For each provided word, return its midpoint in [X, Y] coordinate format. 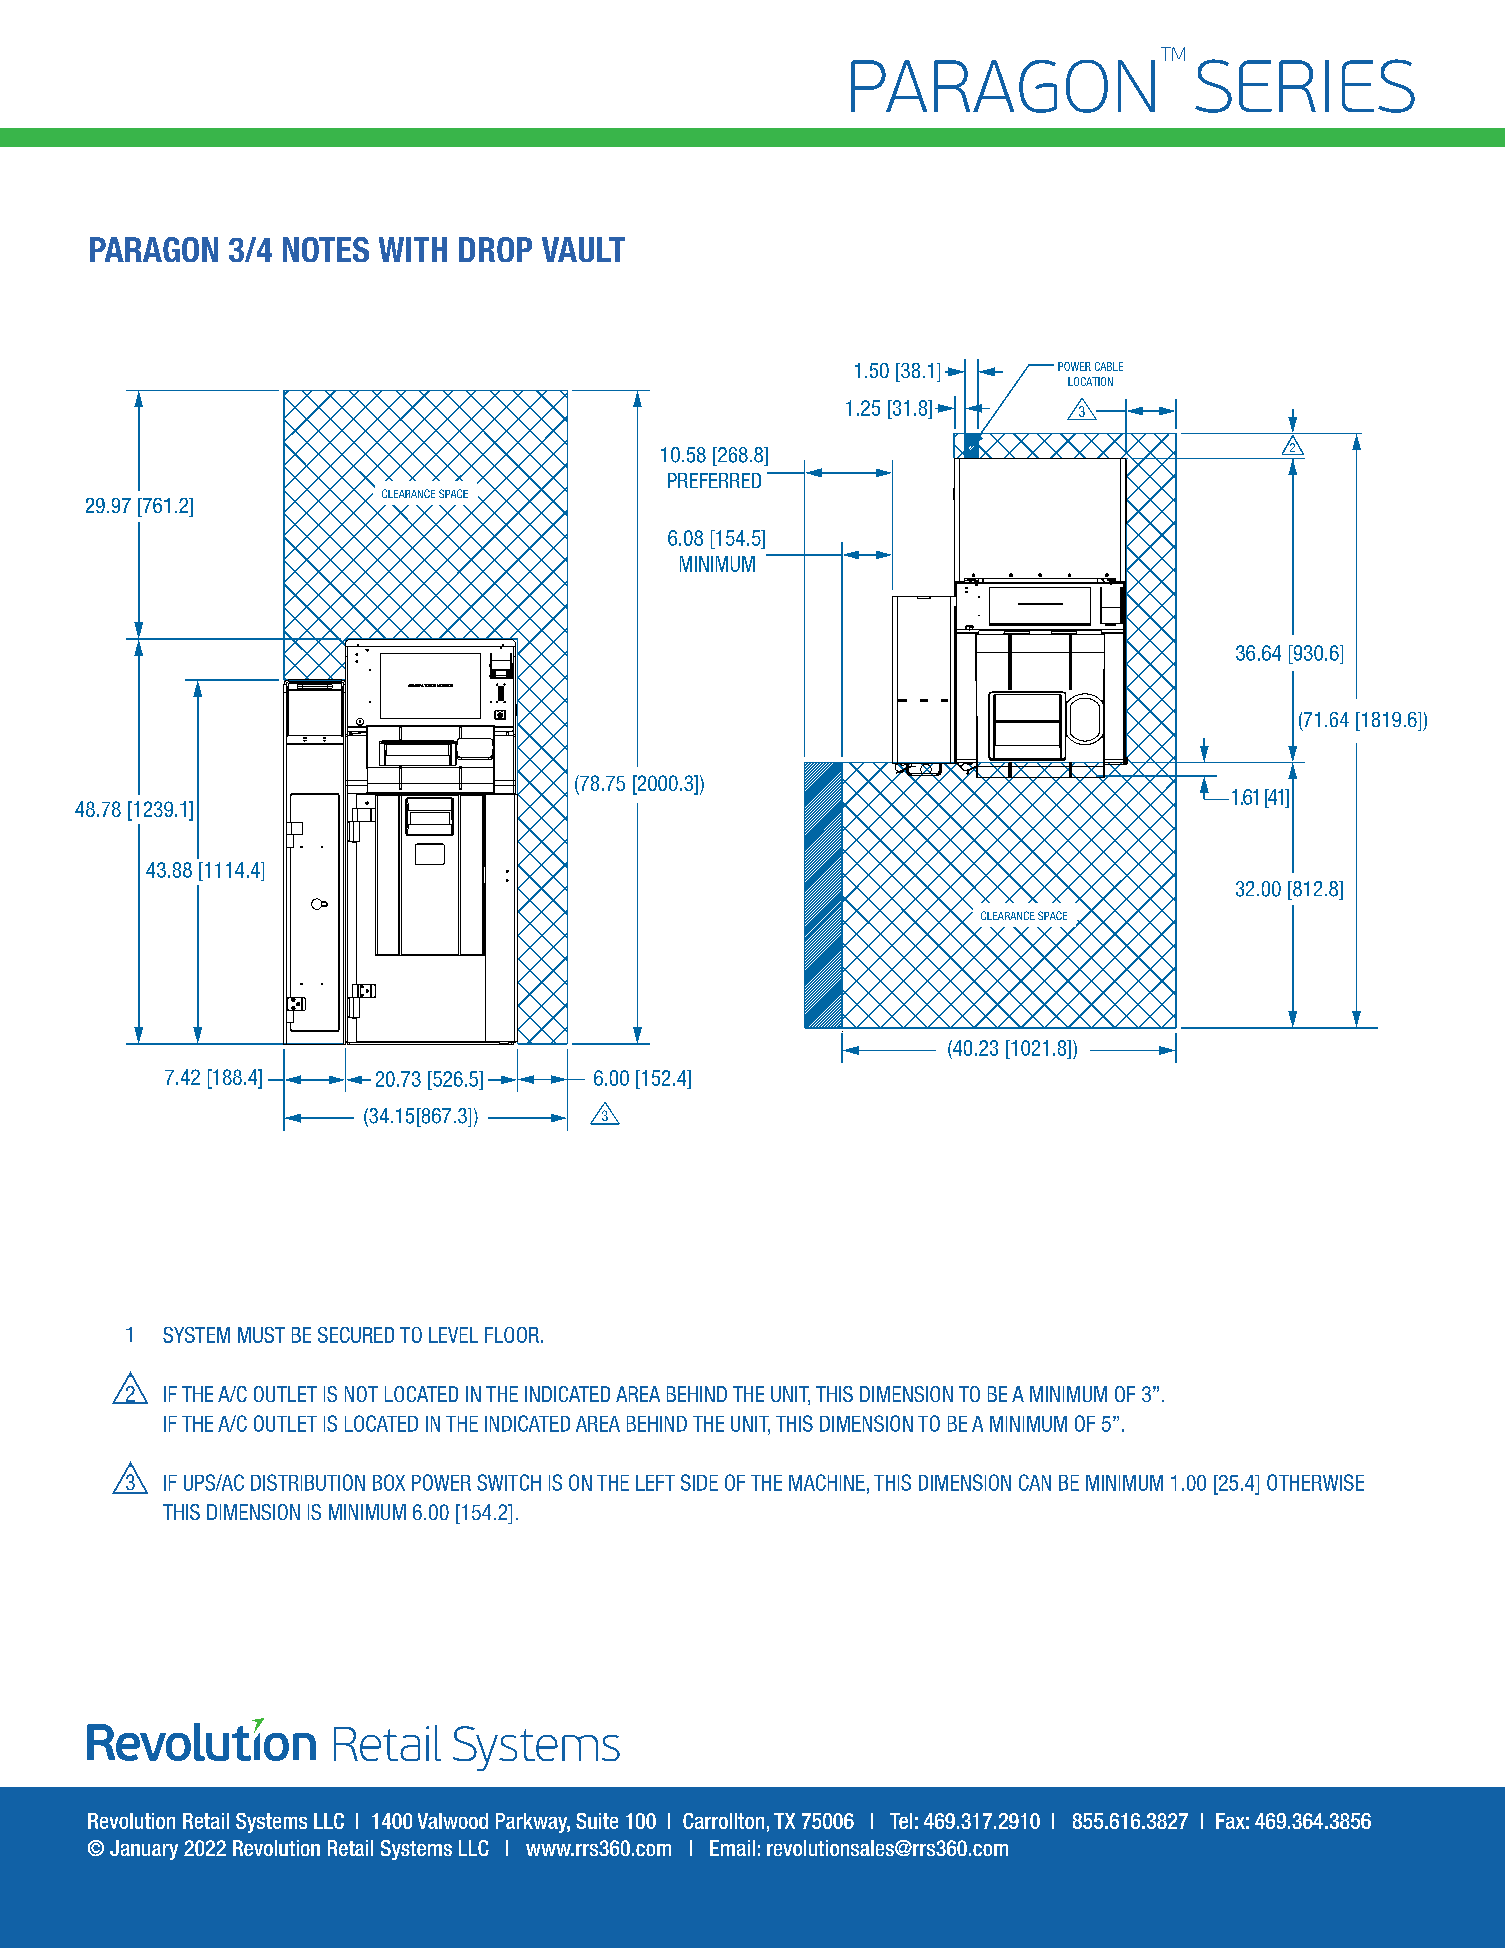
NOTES [326, 249]
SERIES [1305, 86]
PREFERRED [714, 480]
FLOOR [513, 1335]
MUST [261, 1335]
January [144, 1850]
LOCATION [1090, 381]
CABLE [1109, 366]
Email [732, 1848]
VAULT [583, 249]
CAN [1035, 1482]
